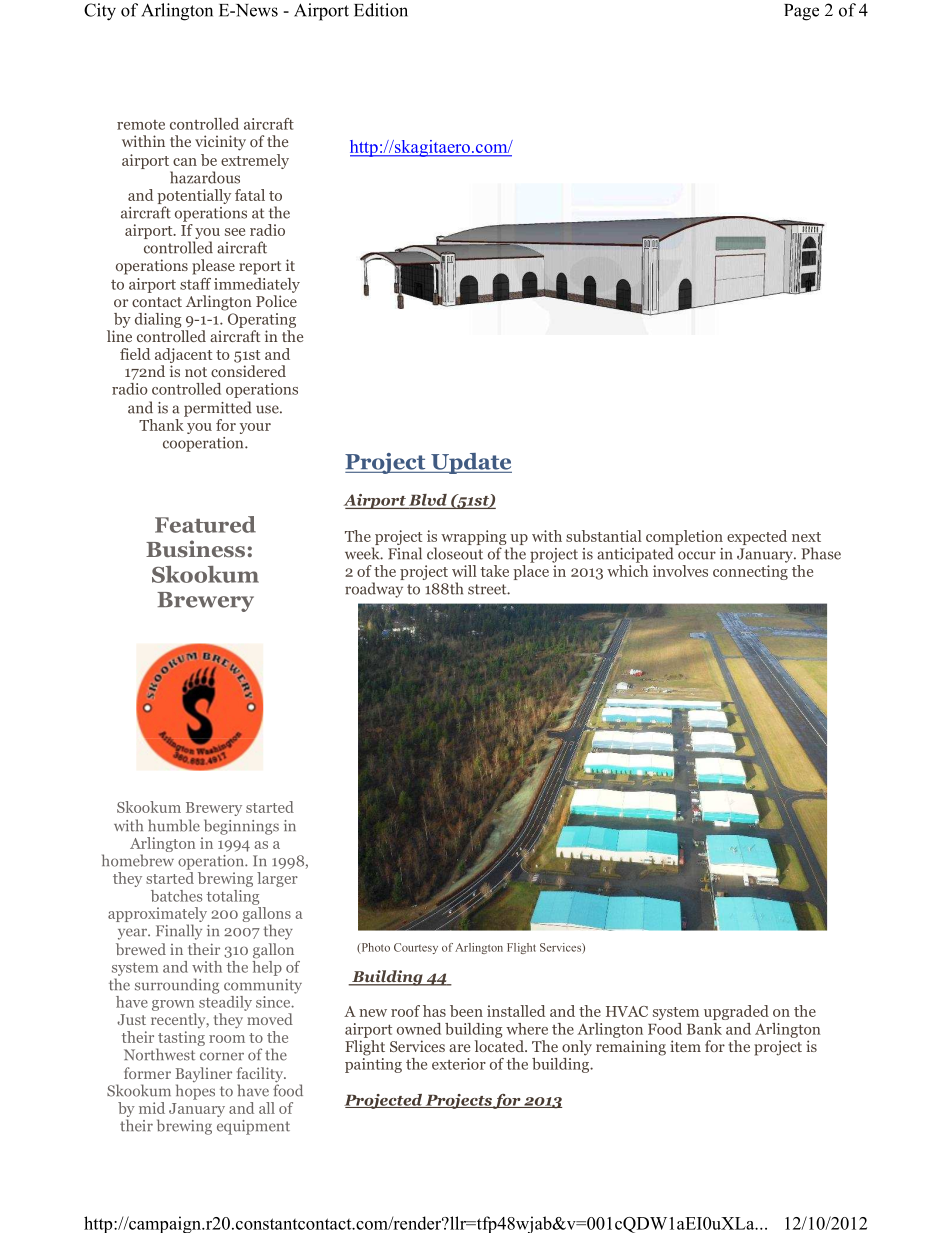 The width and height of the image is (952, 1233). Describe the element at coordinates (100, 12) in the image. I see `City` at that location.
